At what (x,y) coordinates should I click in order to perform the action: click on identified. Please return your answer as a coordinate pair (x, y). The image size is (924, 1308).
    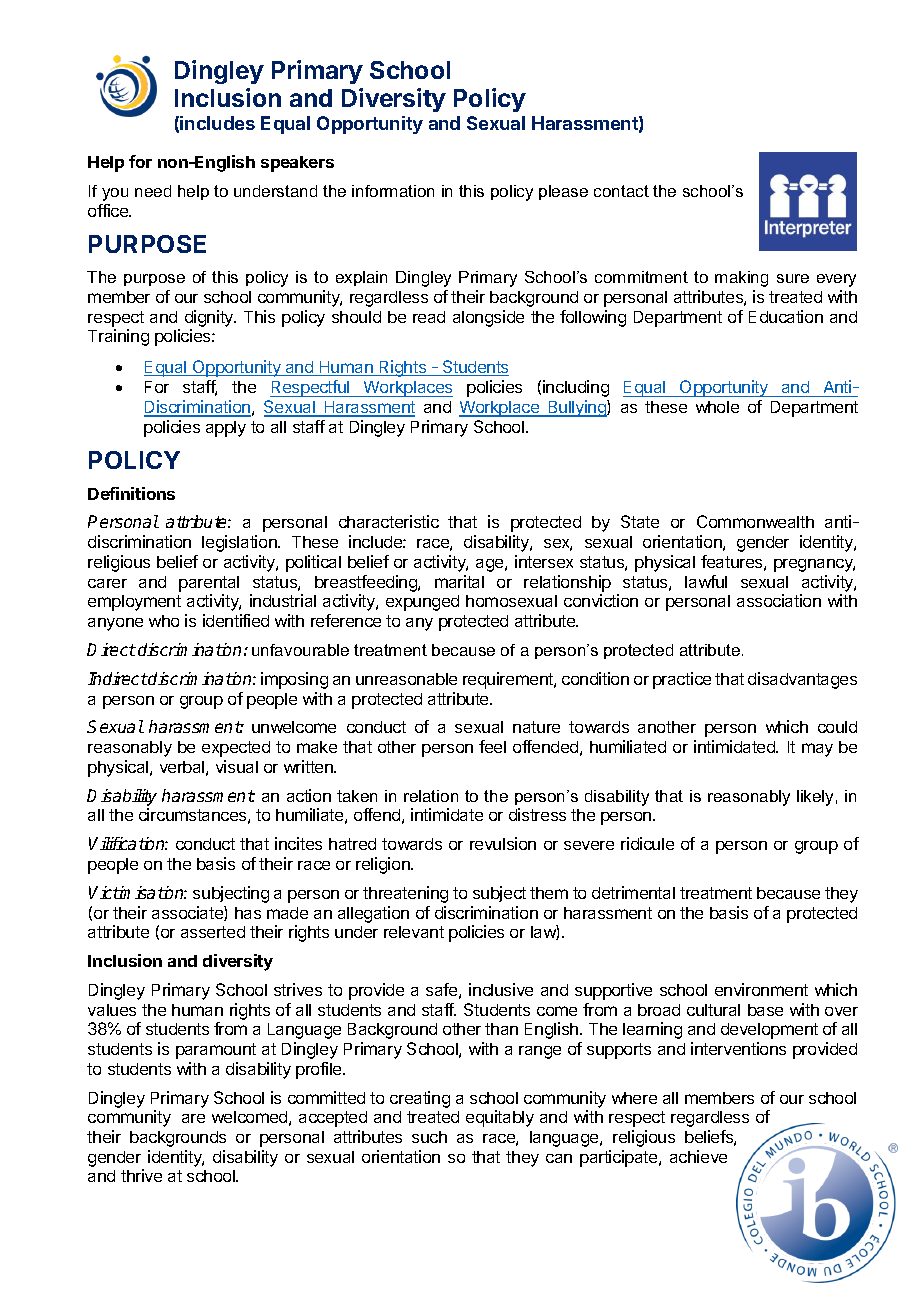
    Looking at the image, I should click on (236, 620).
